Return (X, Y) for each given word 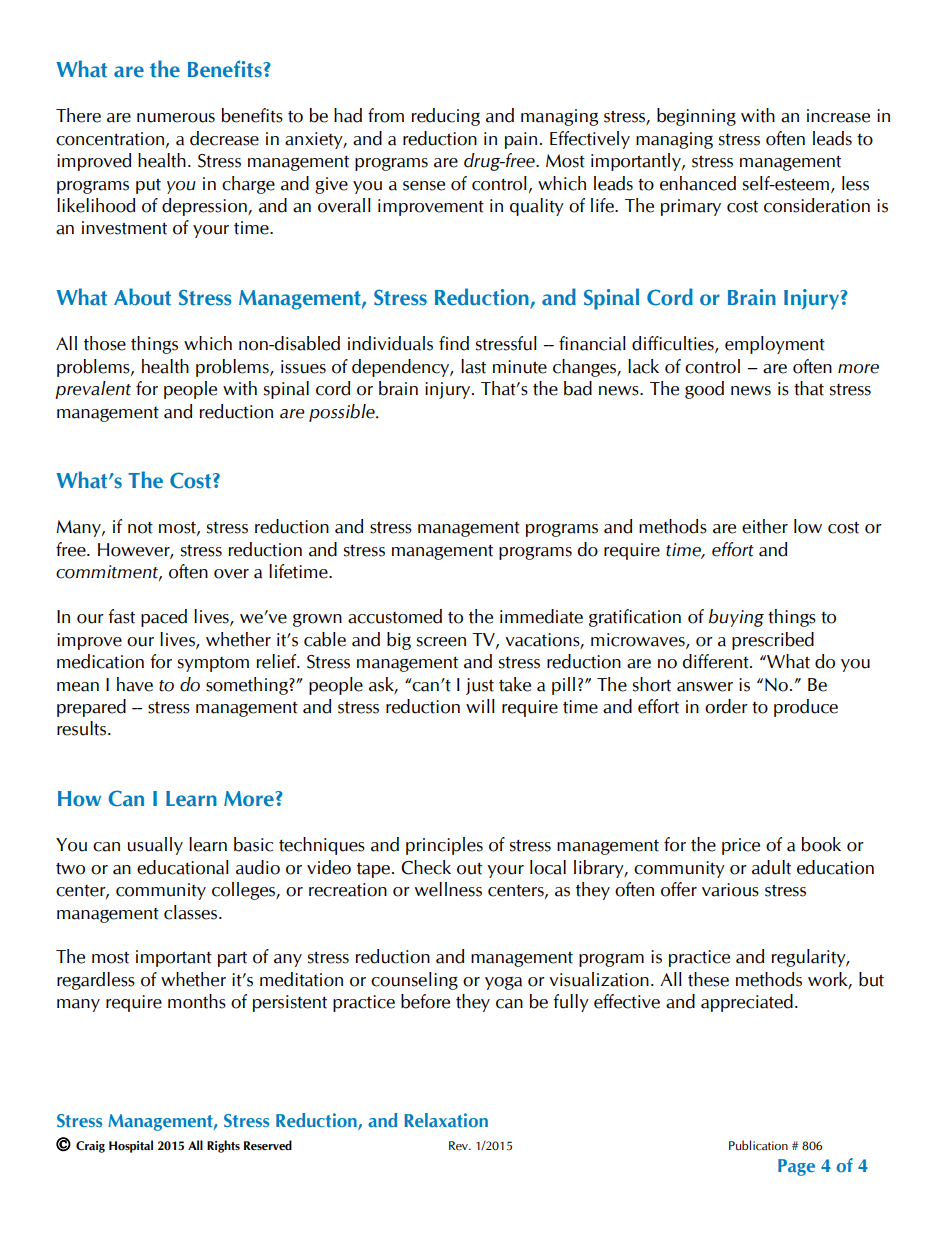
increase (838, 116)
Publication (758, 1145)
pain (521, 140)
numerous (176, 118)
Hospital (131, 1146)
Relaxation (446, 1120)
